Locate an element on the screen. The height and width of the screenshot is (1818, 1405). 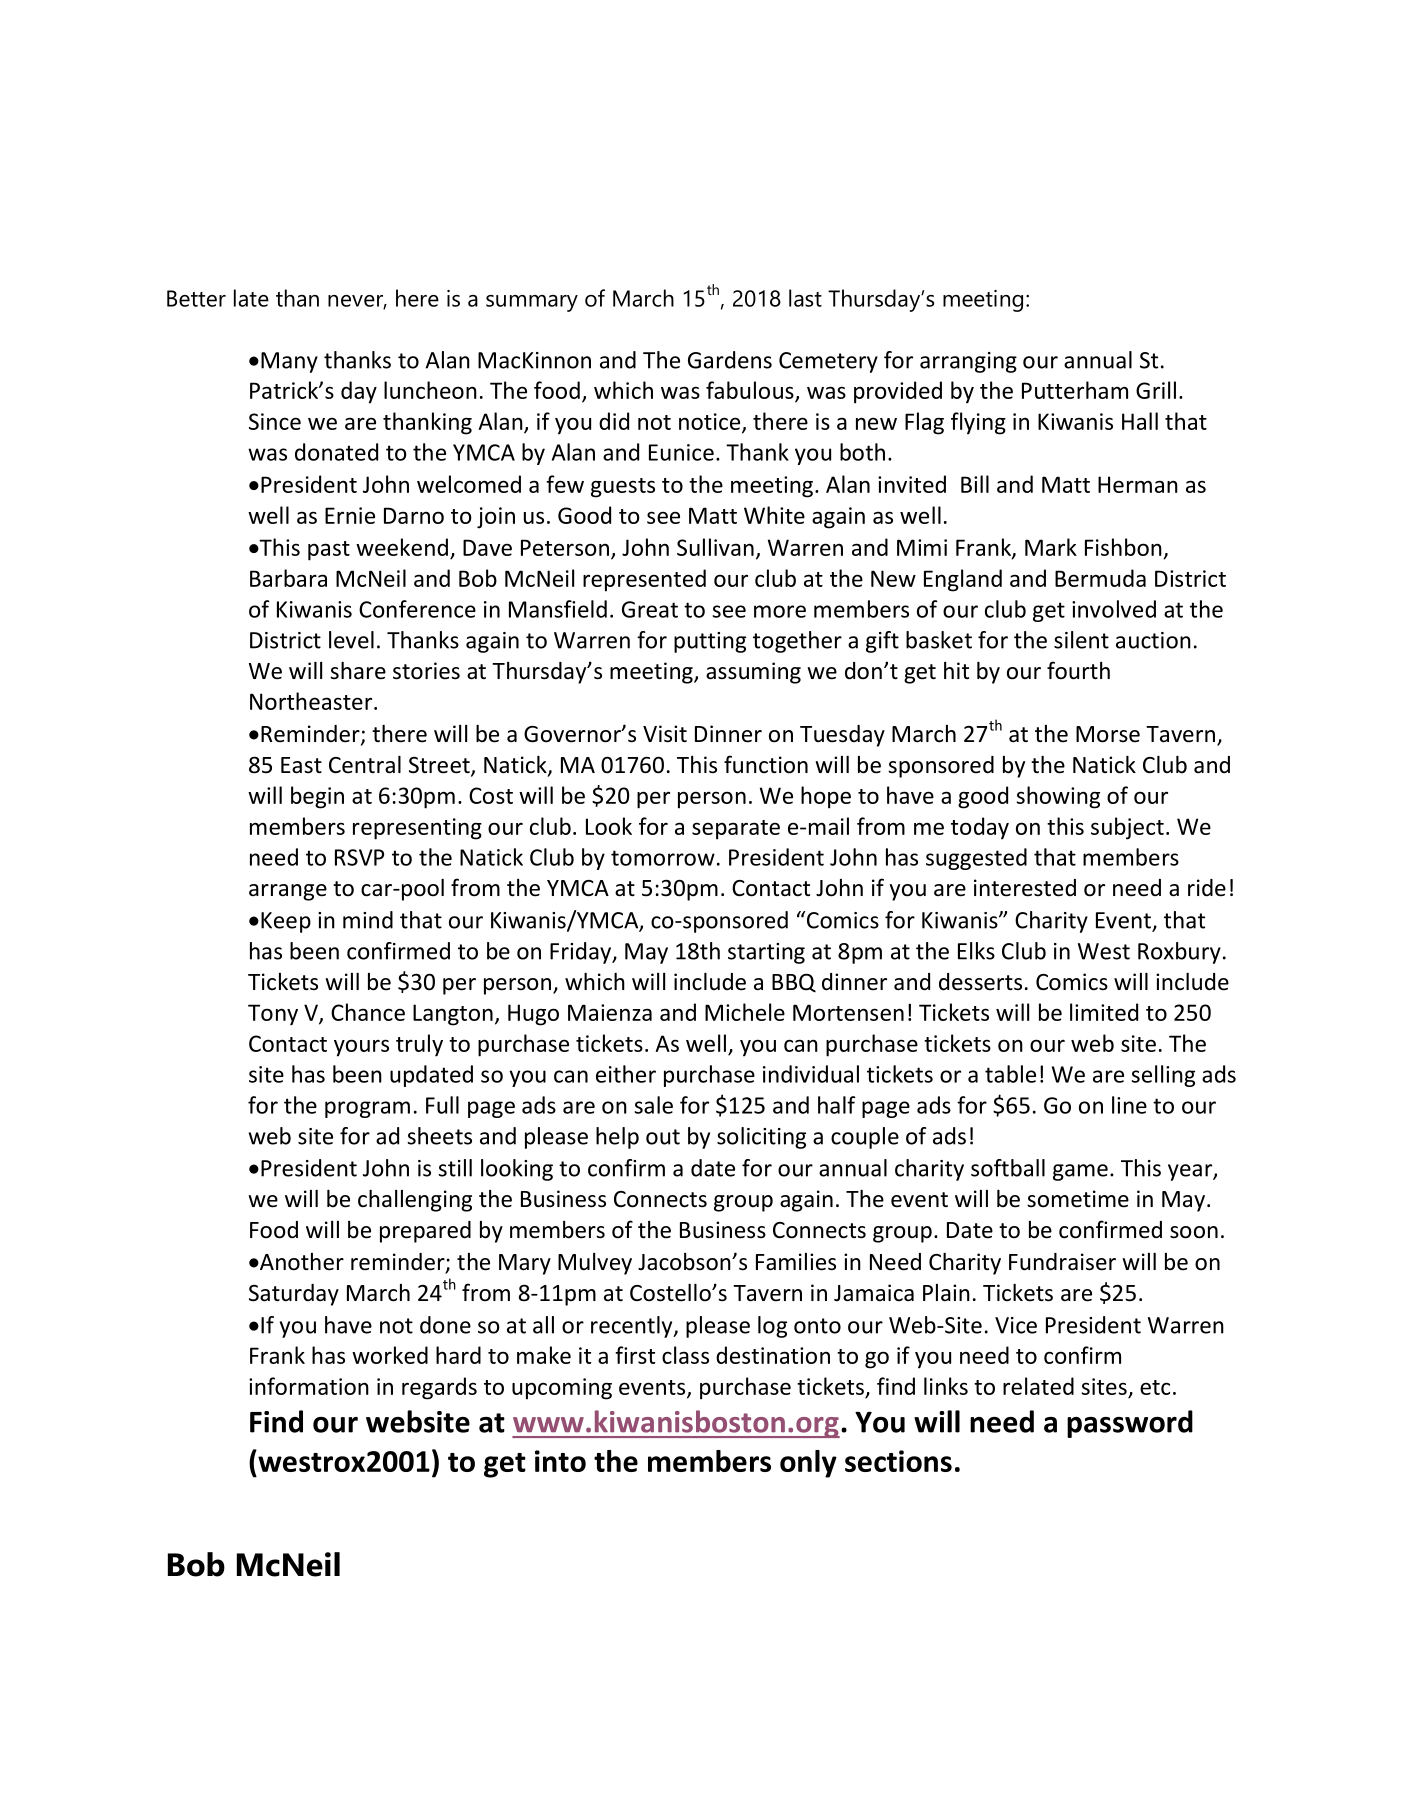
Grill is located at coordinates (1156, 390).
